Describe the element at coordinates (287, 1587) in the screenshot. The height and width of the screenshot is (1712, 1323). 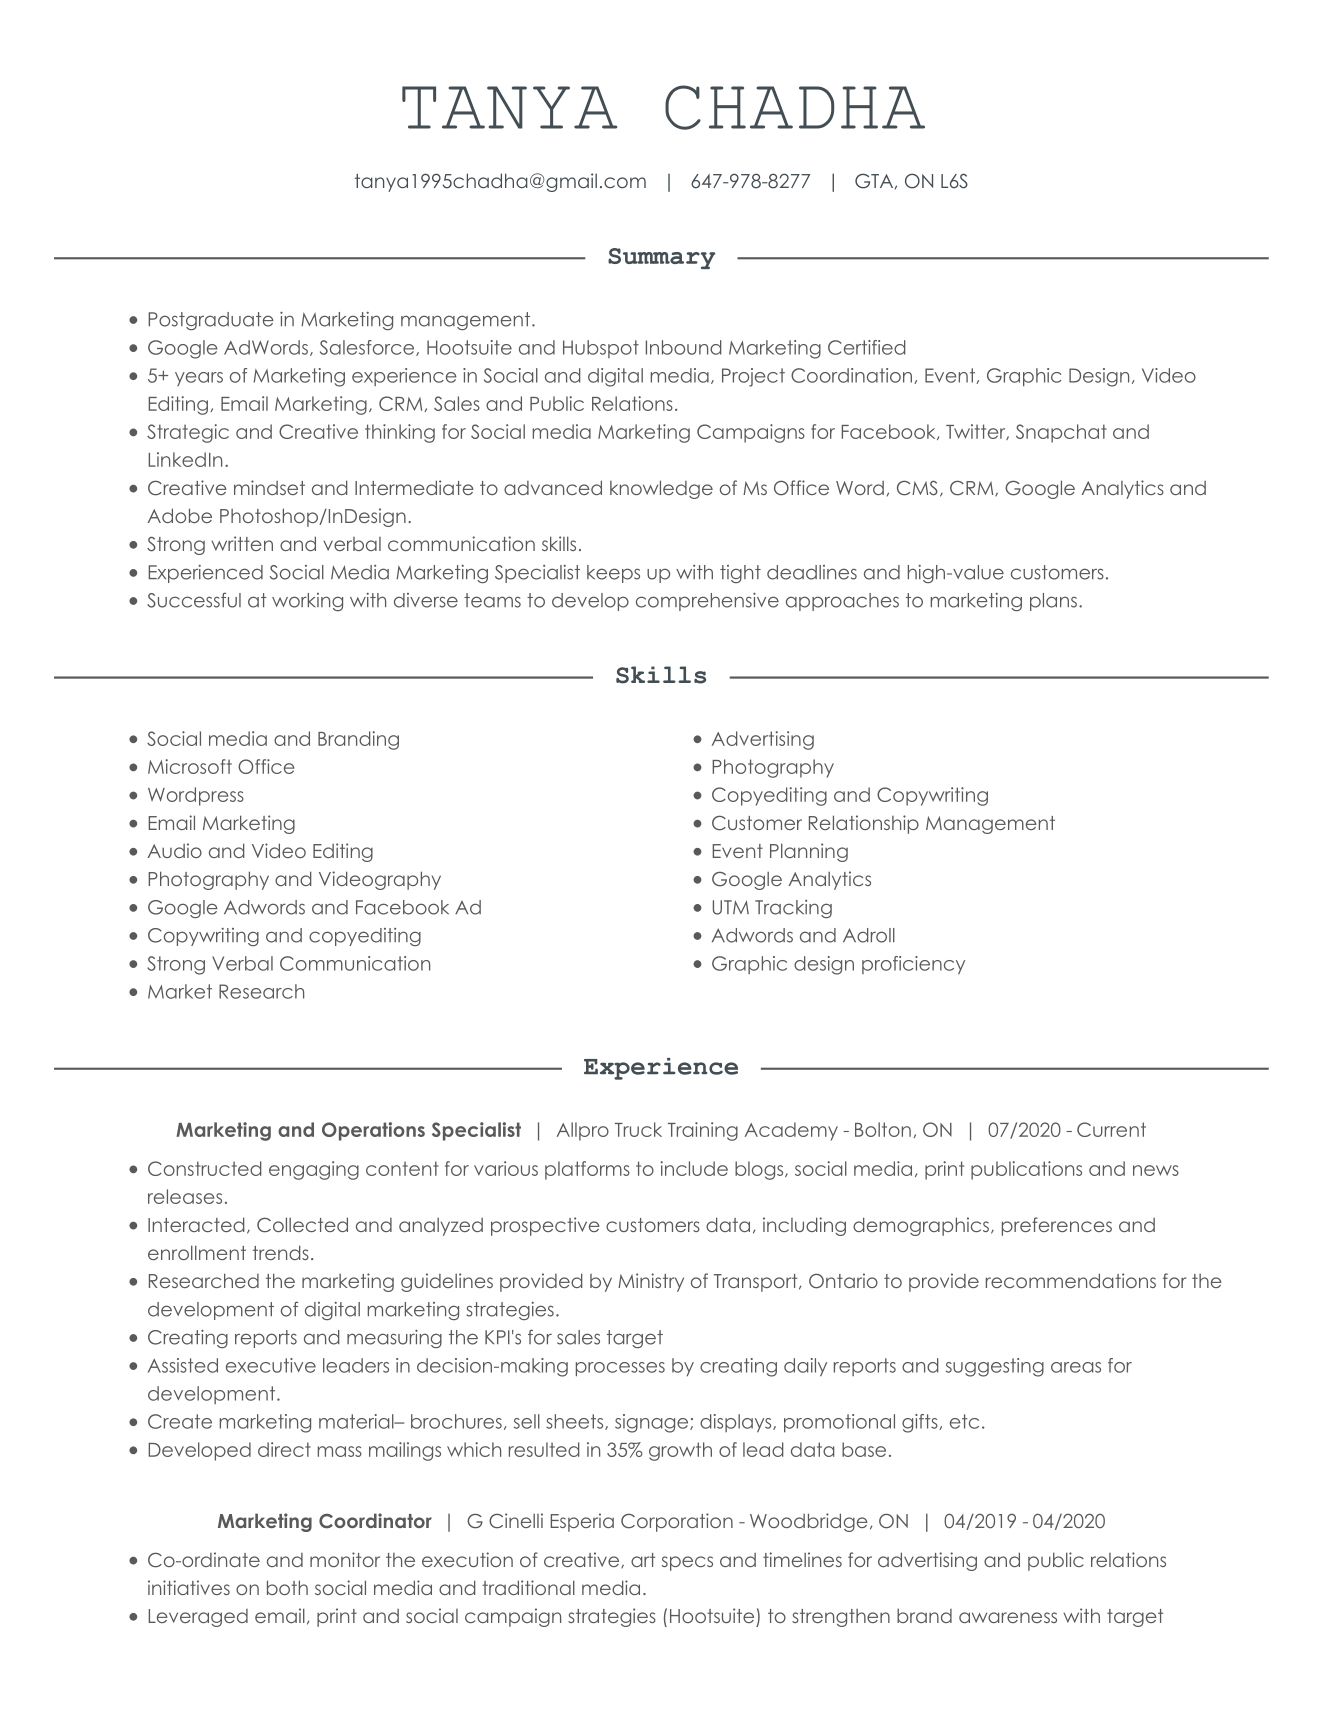
I see `both` at that location.
